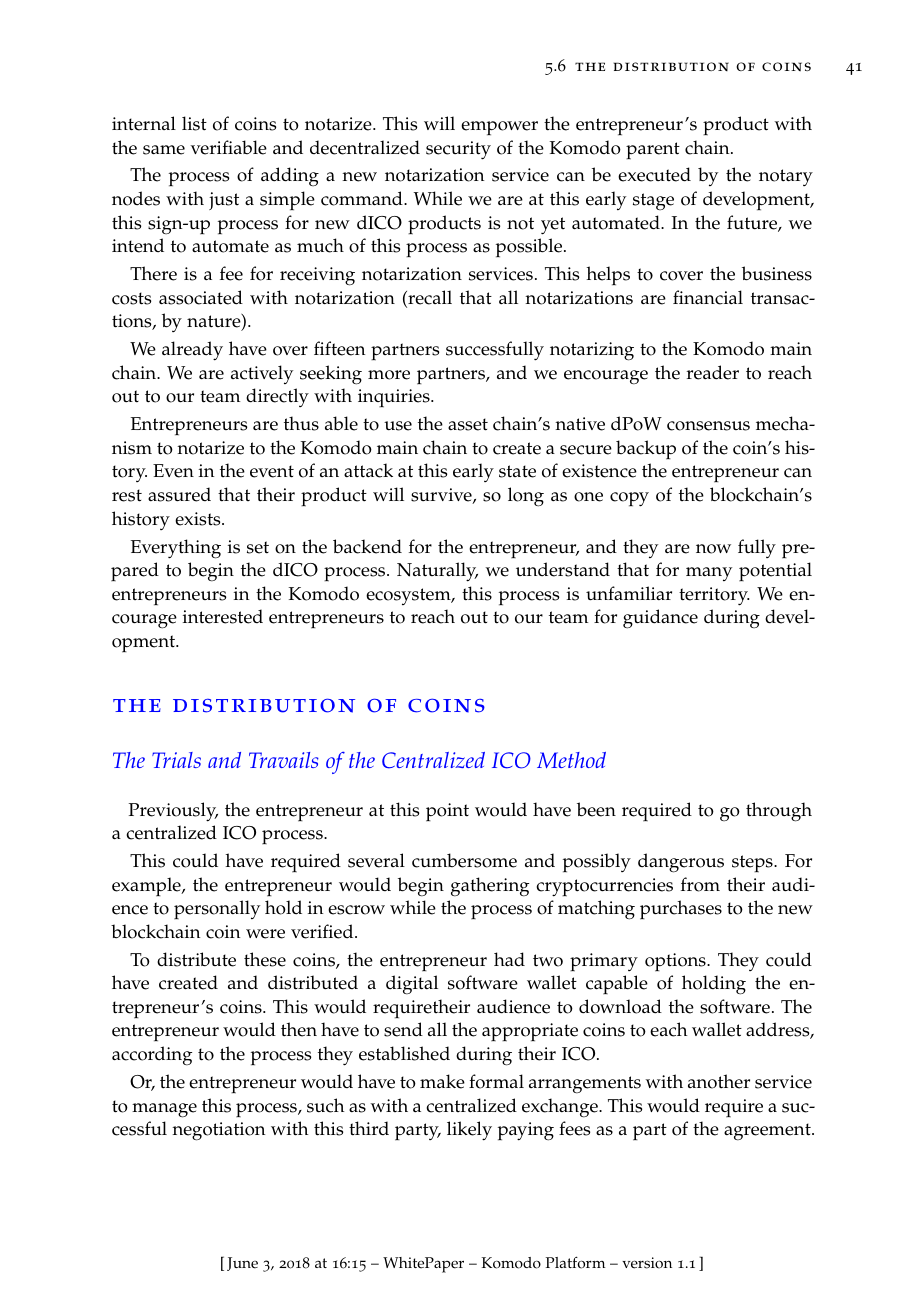  I want to click on guidance, so click(660, 619).
